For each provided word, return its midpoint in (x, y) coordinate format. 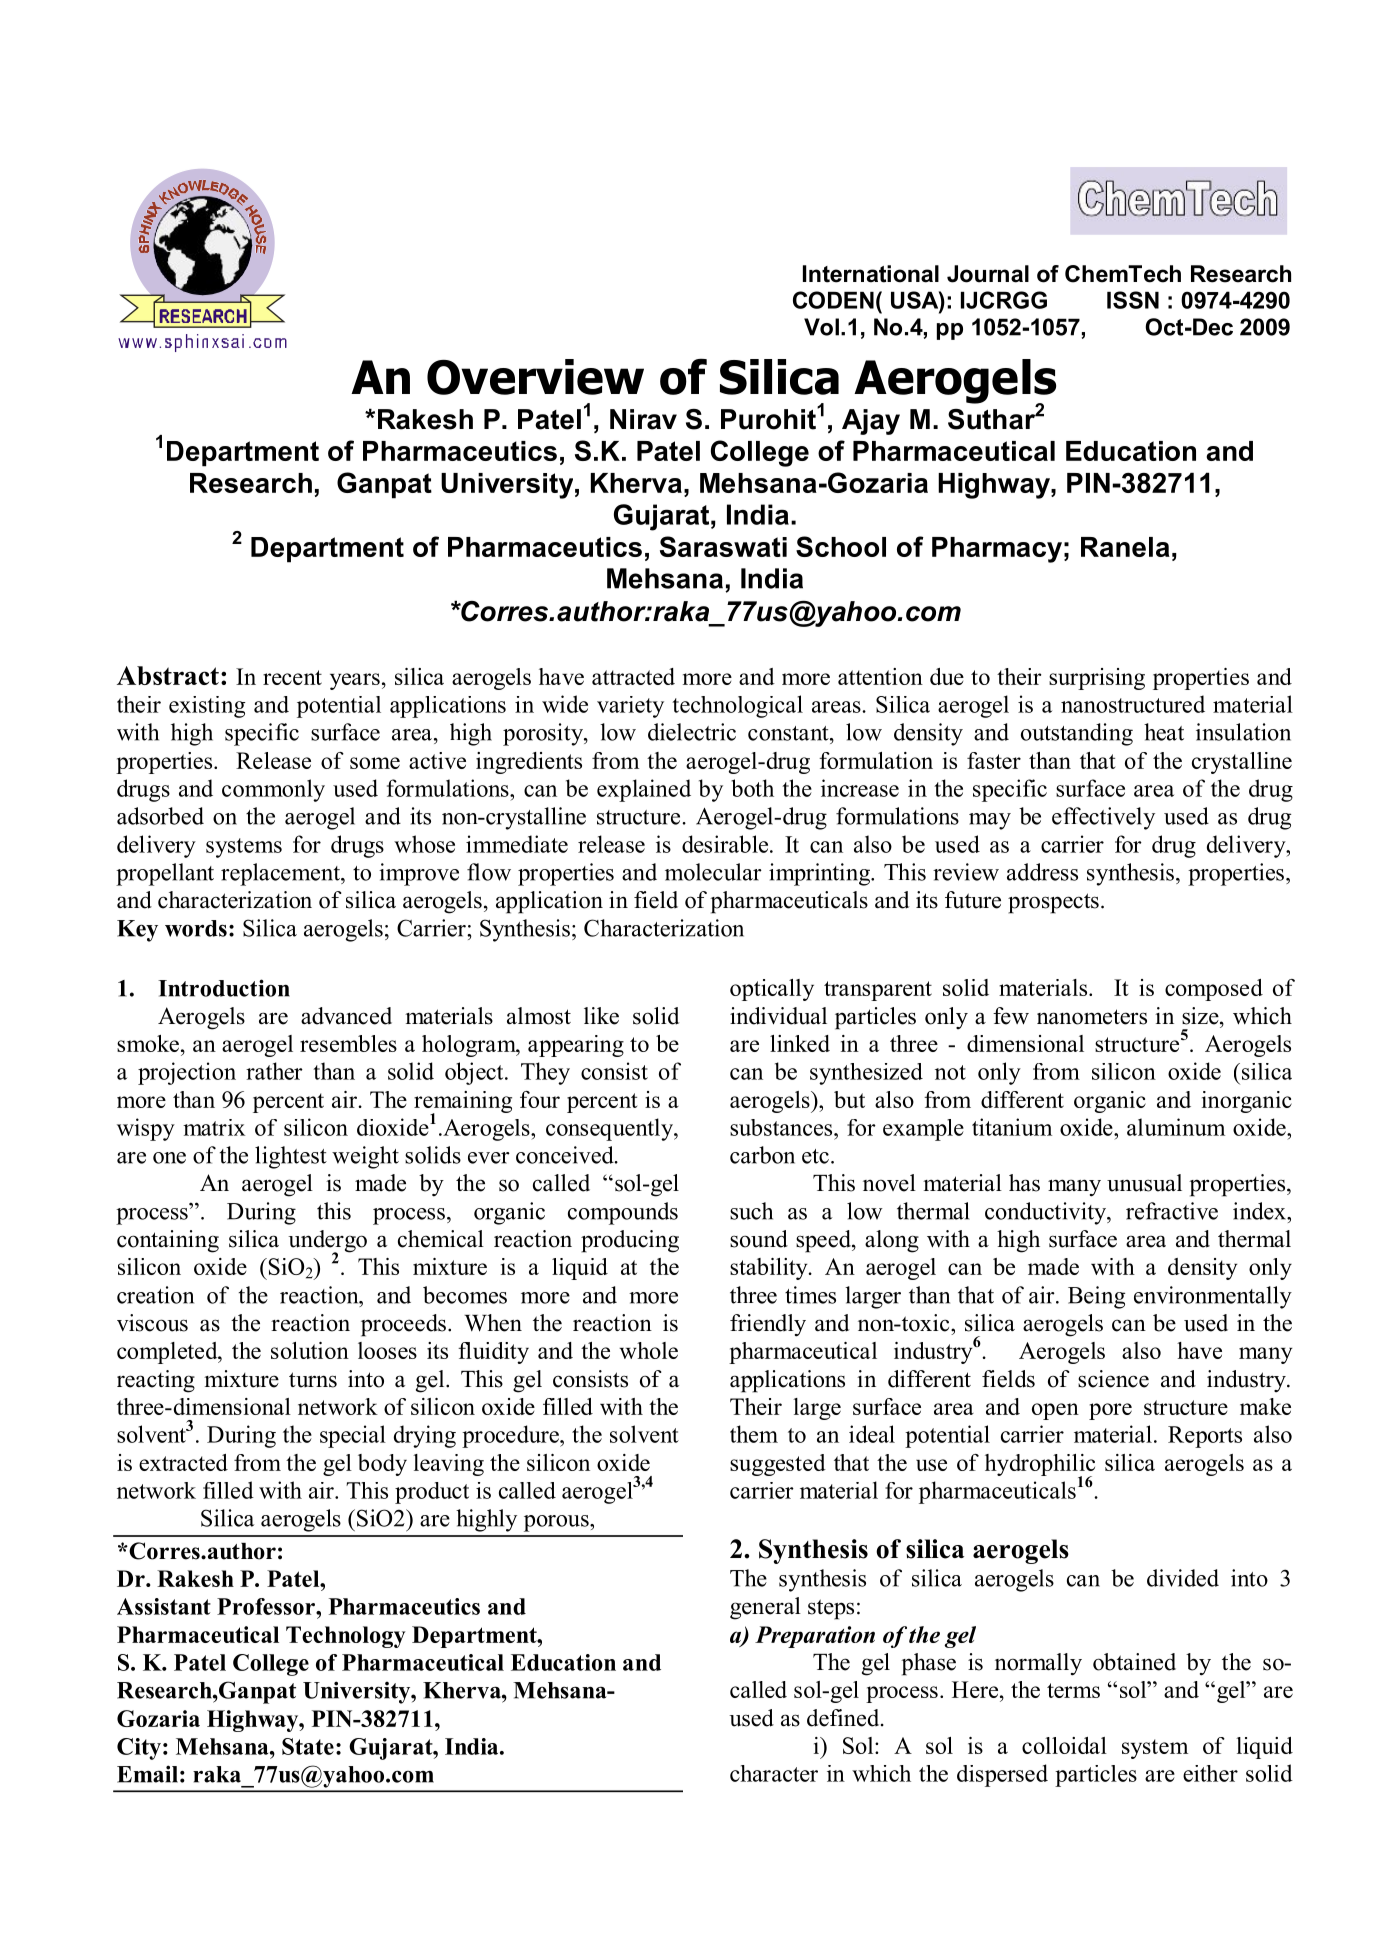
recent (292, 677)
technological (737, 706)
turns (313, 1380)
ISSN (1133, 300)
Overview (535, 377)
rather (274, 1071)
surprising (1097, 679)
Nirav (643, 419)
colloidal (1064, 1745)
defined (844, 1718)
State (308, 1746)
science (1113, 1379)
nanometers (1092, 1017)
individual (778, 1016)
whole (648, 1350)
